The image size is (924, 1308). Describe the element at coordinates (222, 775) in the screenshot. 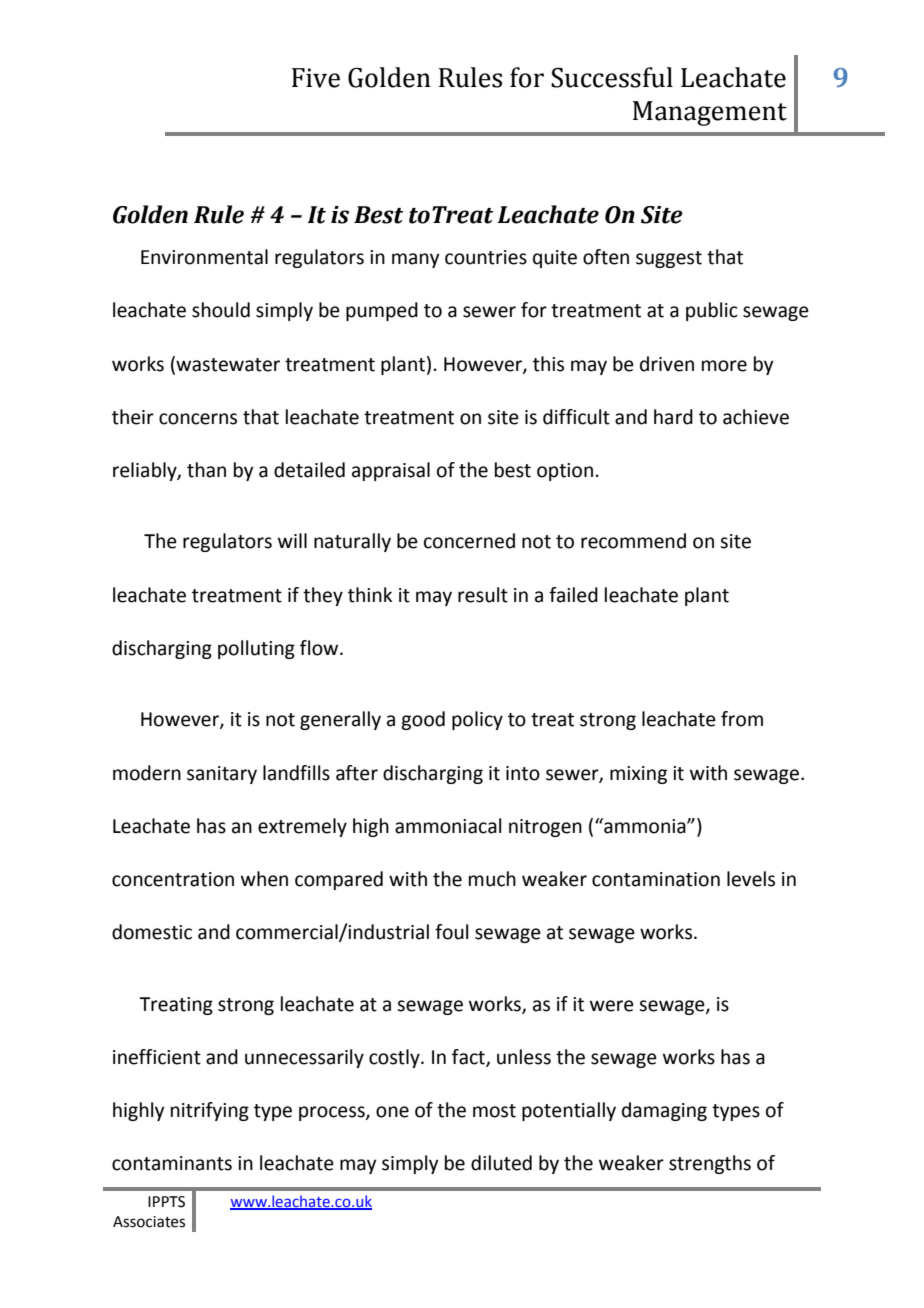

I see `sanitary` at that location.
